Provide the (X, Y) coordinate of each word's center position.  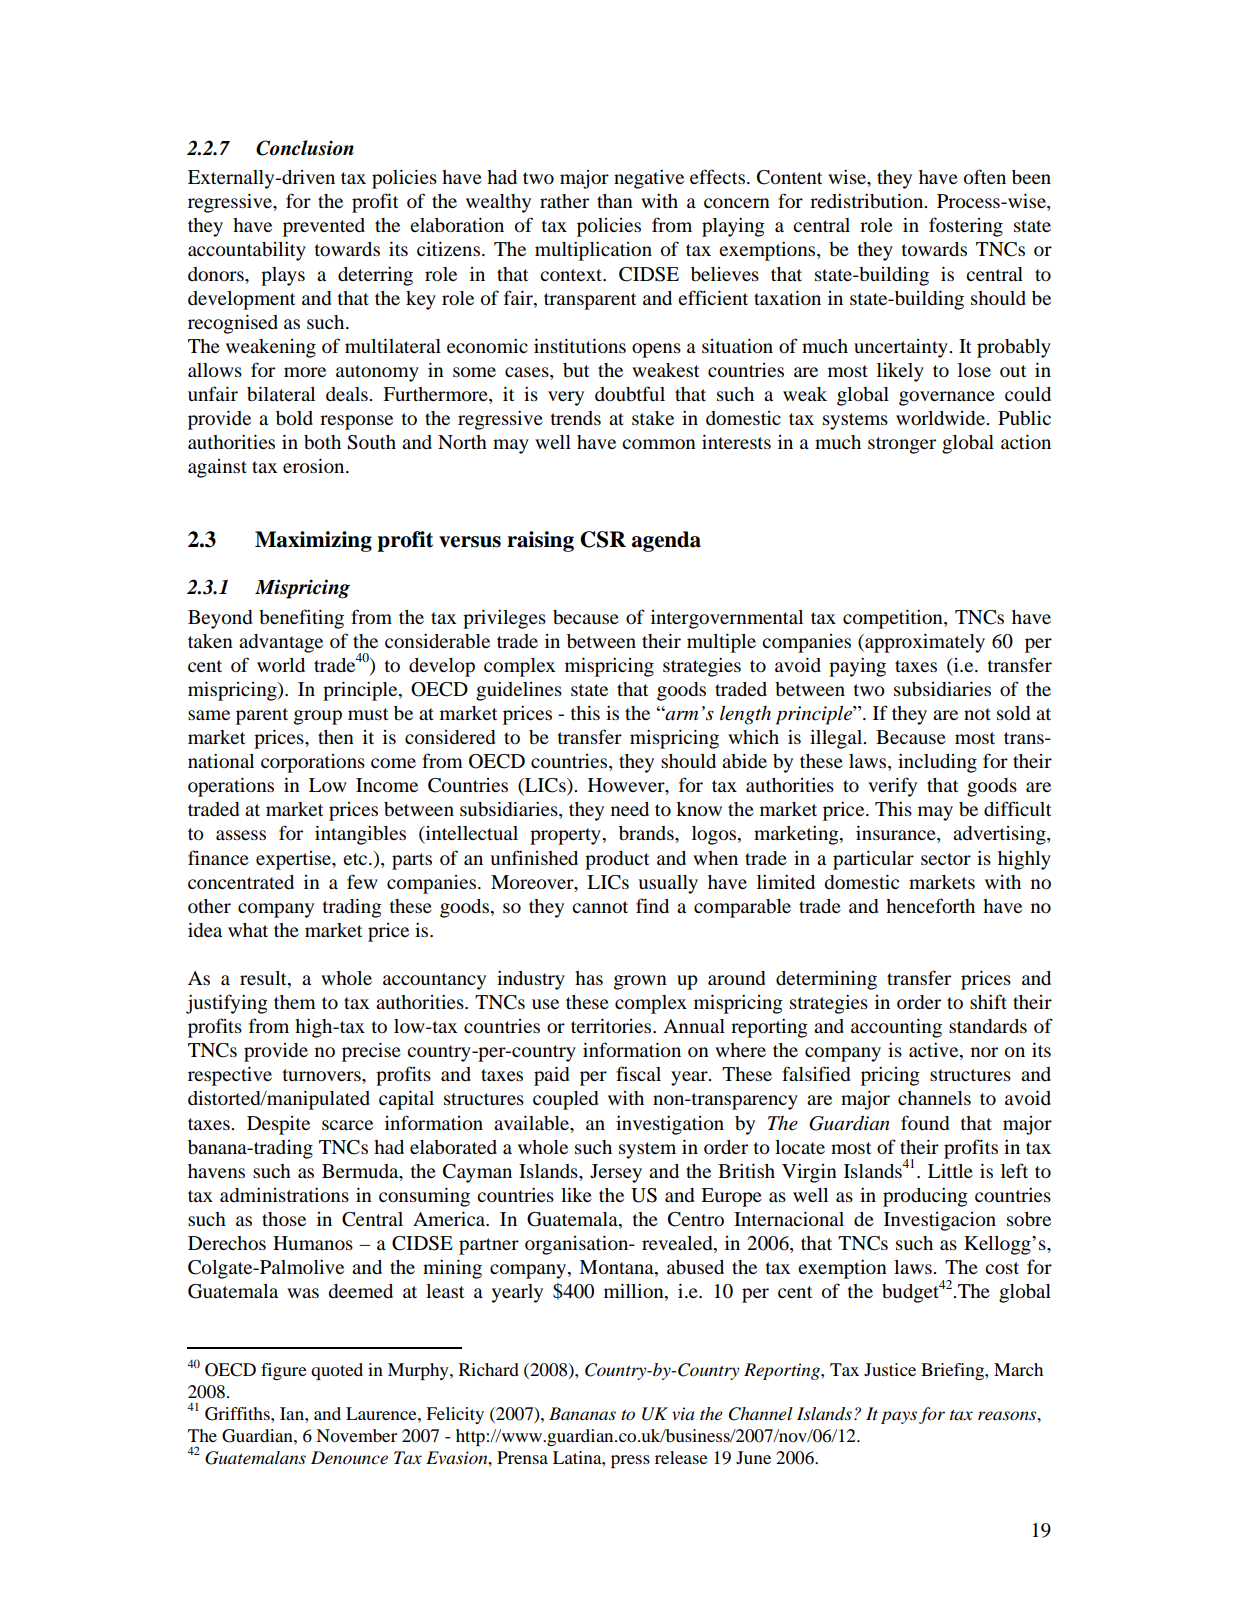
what (248, 930)
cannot (600, 907)
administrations (284, 1195)
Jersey (616, 1173)
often (985, 177)
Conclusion (305, 148)
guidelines (519, 691)
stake (653, 418)
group (318, 717)
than (615, 201)
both (322, 442)
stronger (902, 445)
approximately (924, 643)
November (356, 1435)
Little (950, 1170)
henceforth (930, 905)
